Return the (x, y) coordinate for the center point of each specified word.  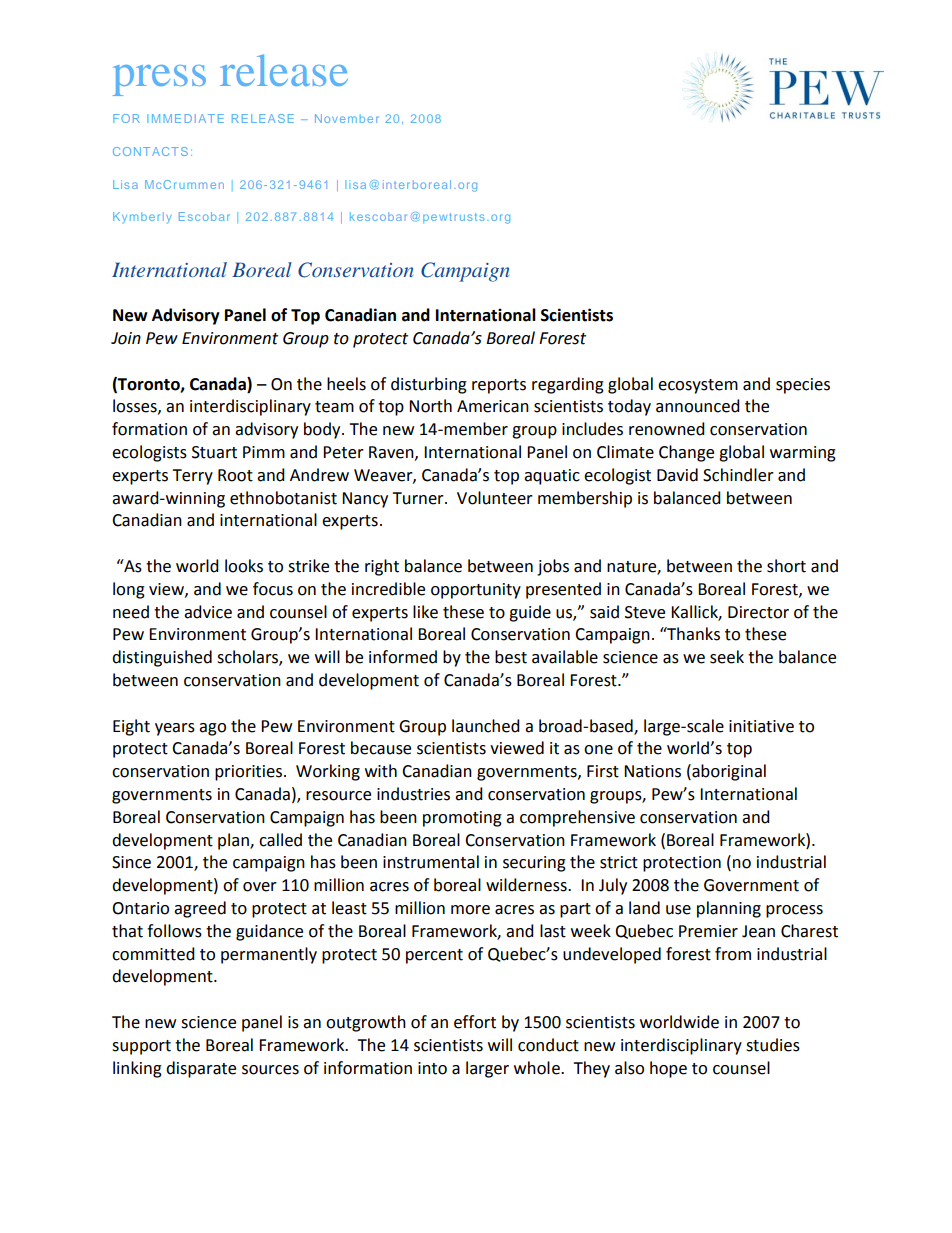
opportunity (476, 591)
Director (758, 612)
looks (244, 566)
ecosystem (698, 386)
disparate (201, 1069)
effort (475, 1022)
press (159, 80)
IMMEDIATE (185, 118)
